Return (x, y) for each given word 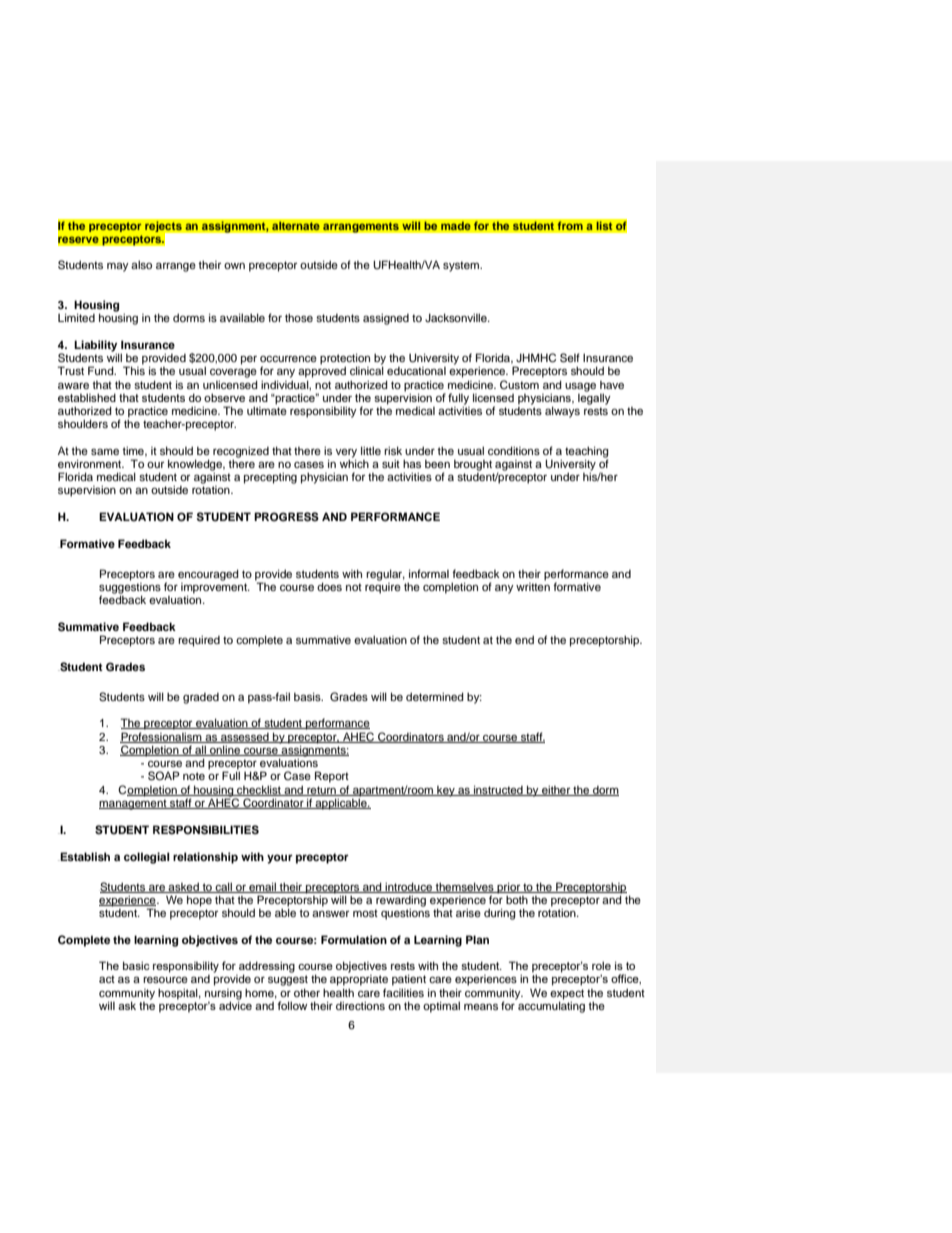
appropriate (359, 980)
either (556, 790)
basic (136, 965)
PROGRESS (286, 517)
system (462, 266)
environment (91, 463)
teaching (587, 453)
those (299, 317)
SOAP (164, 776)
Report (332, 777)
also (141, 264)
